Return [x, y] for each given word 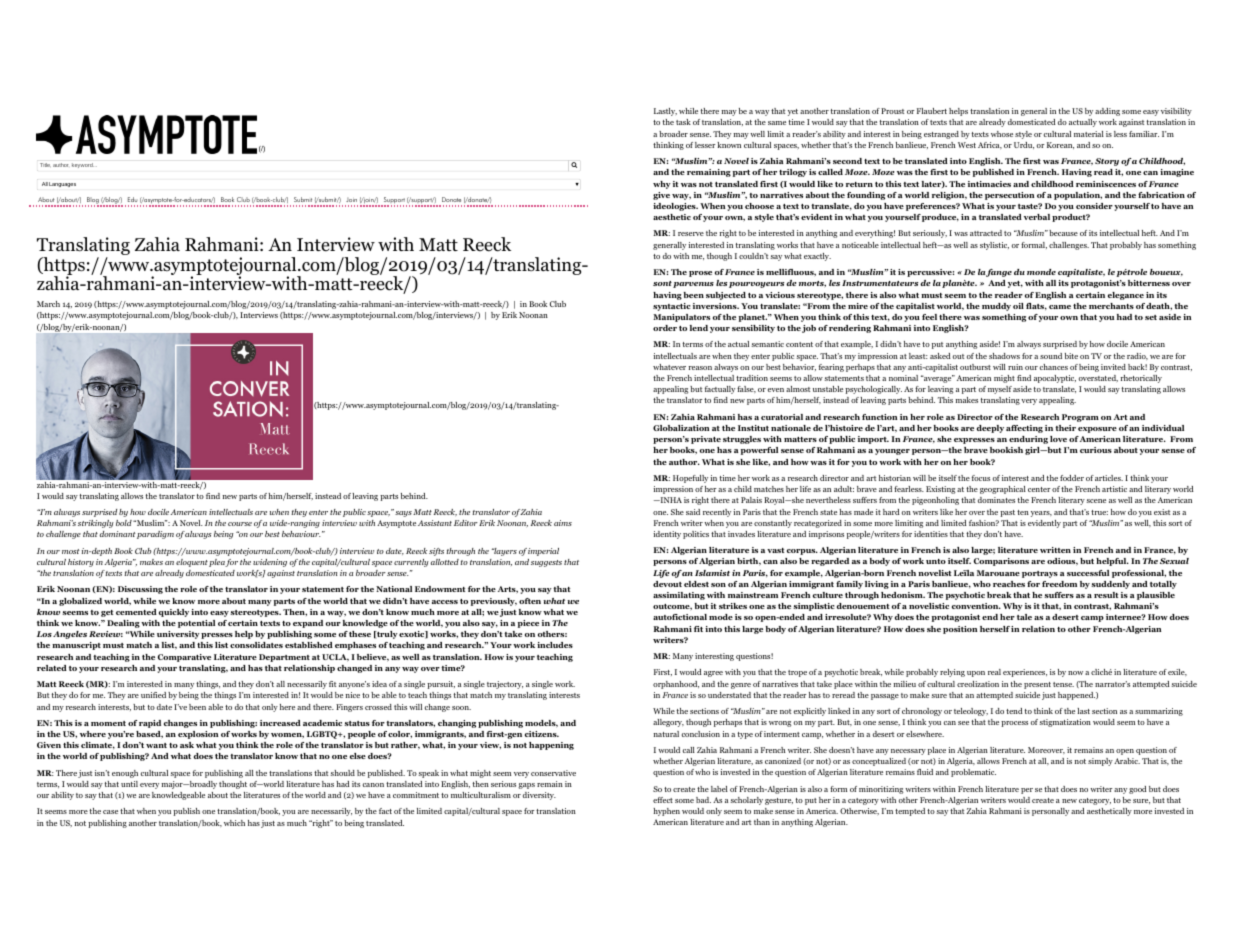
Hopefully [690, 479]
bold [124, 523]
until [129, 784]
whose [1002, 134]
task [683, 122]
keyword [83, 165]
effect [663, 800]
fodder [1072, 478]
